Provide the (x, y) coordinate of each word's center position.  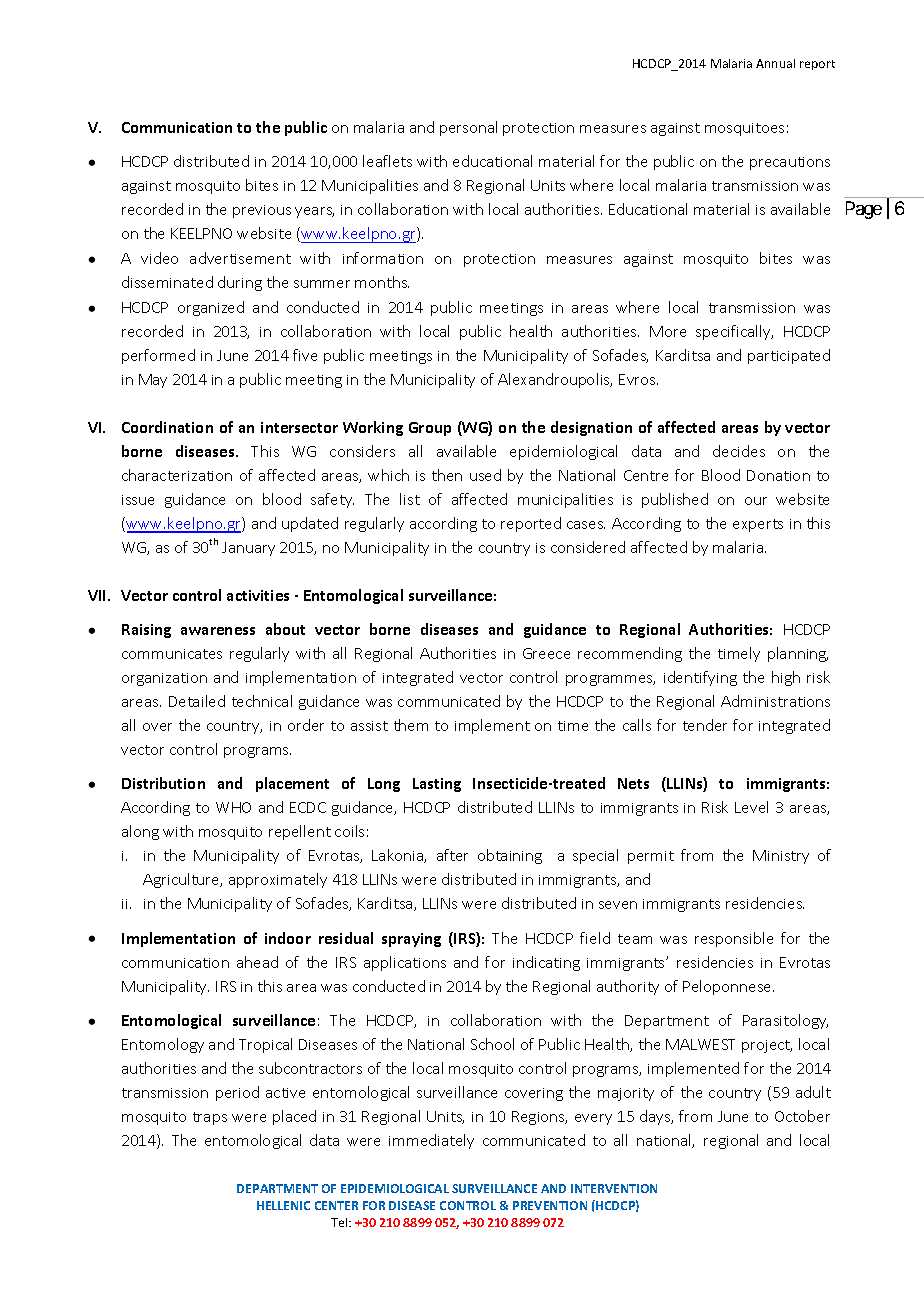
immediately (431, 1141)
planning (798, 654)
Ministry (781, 857)
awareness (218, 631)
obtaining (510, 856)
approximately (278, 880)
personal (468, 128)
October (802, 1116)
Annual (775, 63)
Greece (546, 653)
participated (789, 356)
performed (158, 356)
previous (262, 211)
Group (430, 429)
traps (210, 1118)
